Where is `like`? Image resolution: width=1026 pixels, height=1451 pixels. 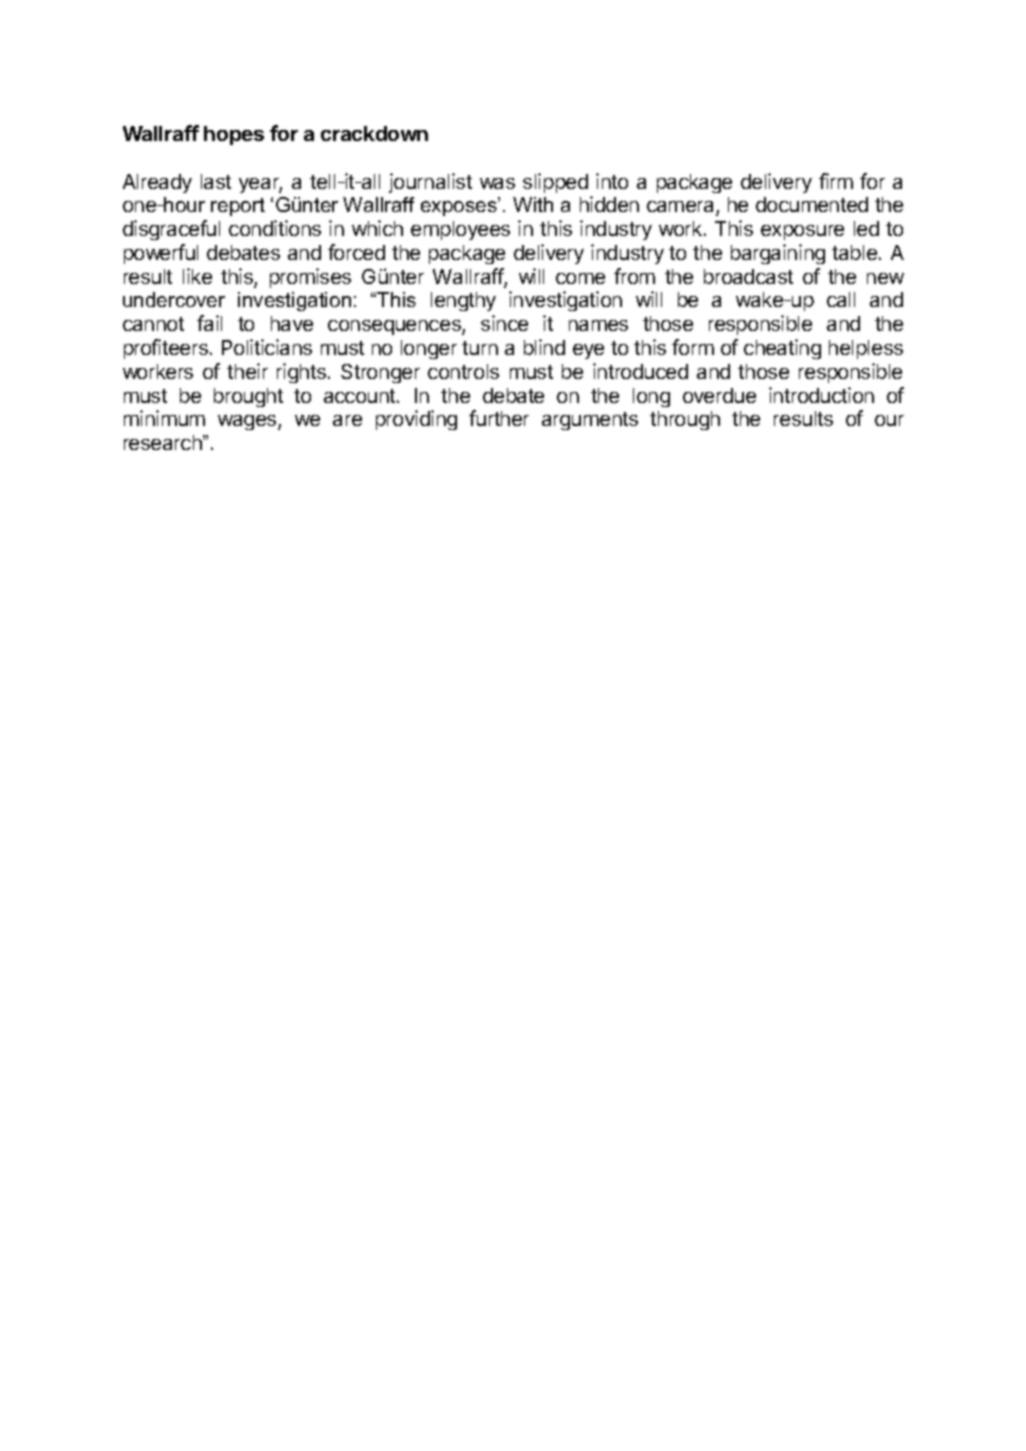 like is located at coordinates (197, 276).
